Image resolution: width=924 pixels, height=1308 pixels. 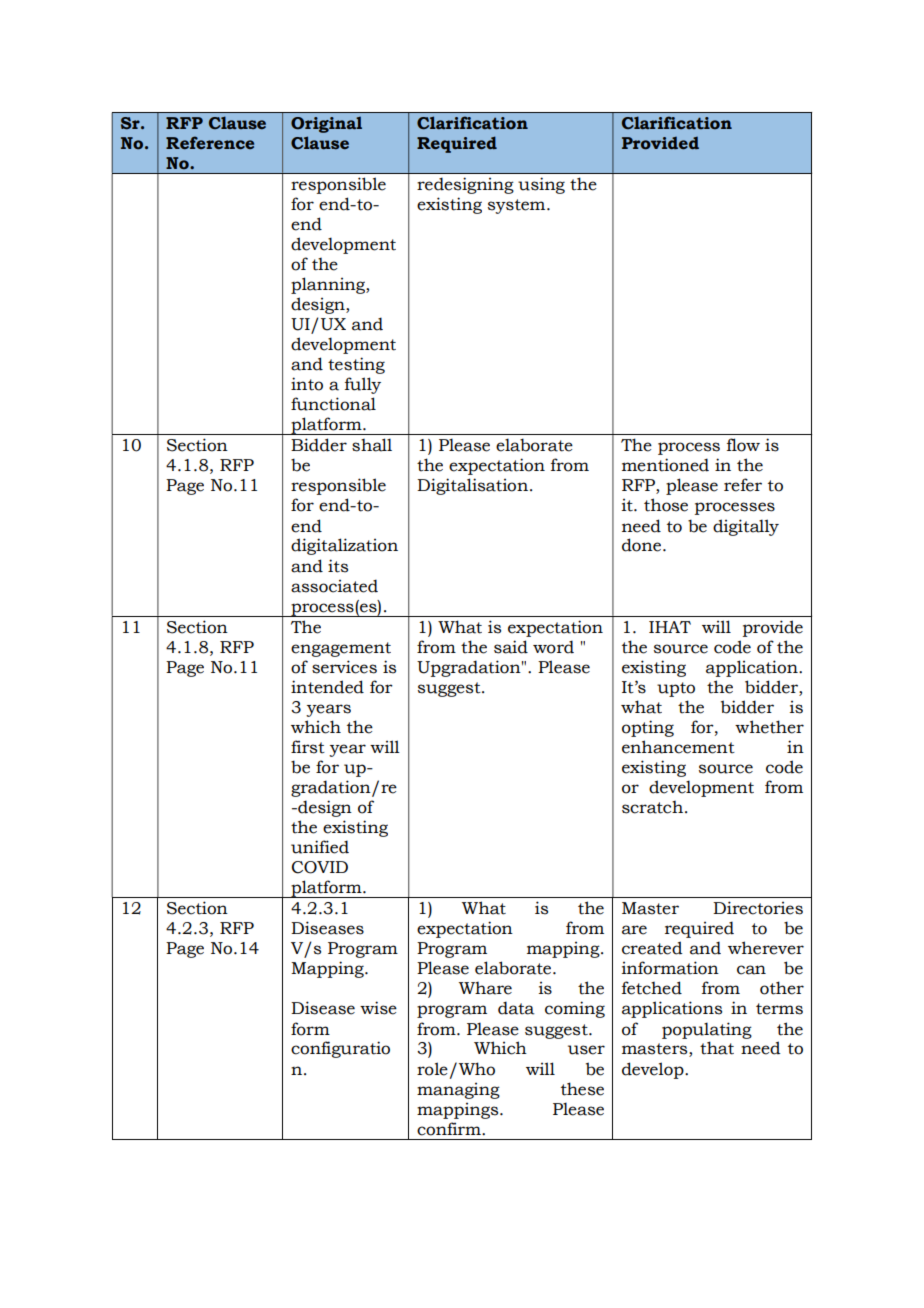 I want to click on COVID, so click(x=320, y=867).
